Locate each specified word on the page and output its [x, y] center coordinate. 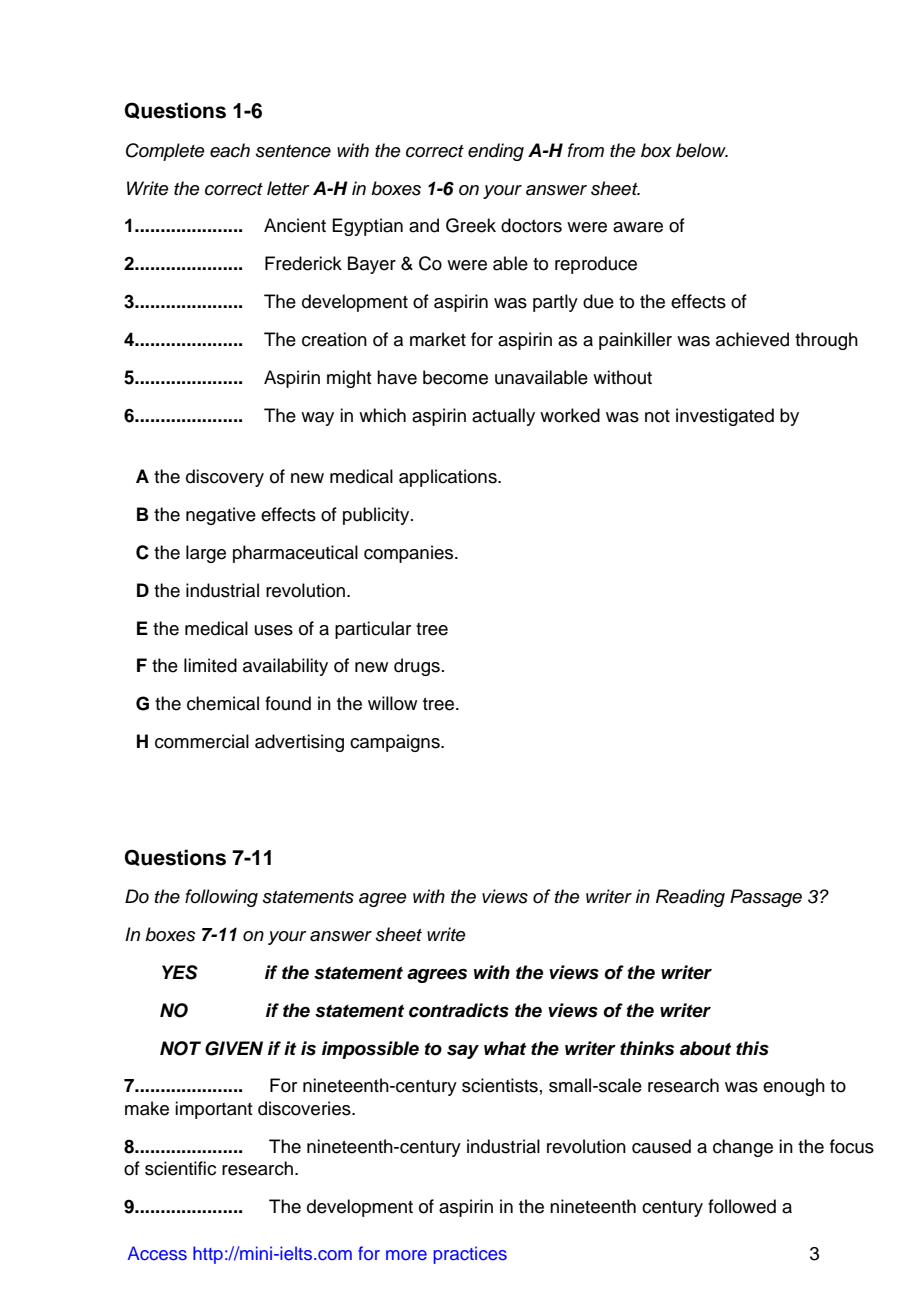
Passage [766, 898]
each [230, 150]
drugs [417, 667]
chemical [223, 703]
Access [157, 1253]
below [702, 150]
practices [470, 1255]
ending [496, 152]
